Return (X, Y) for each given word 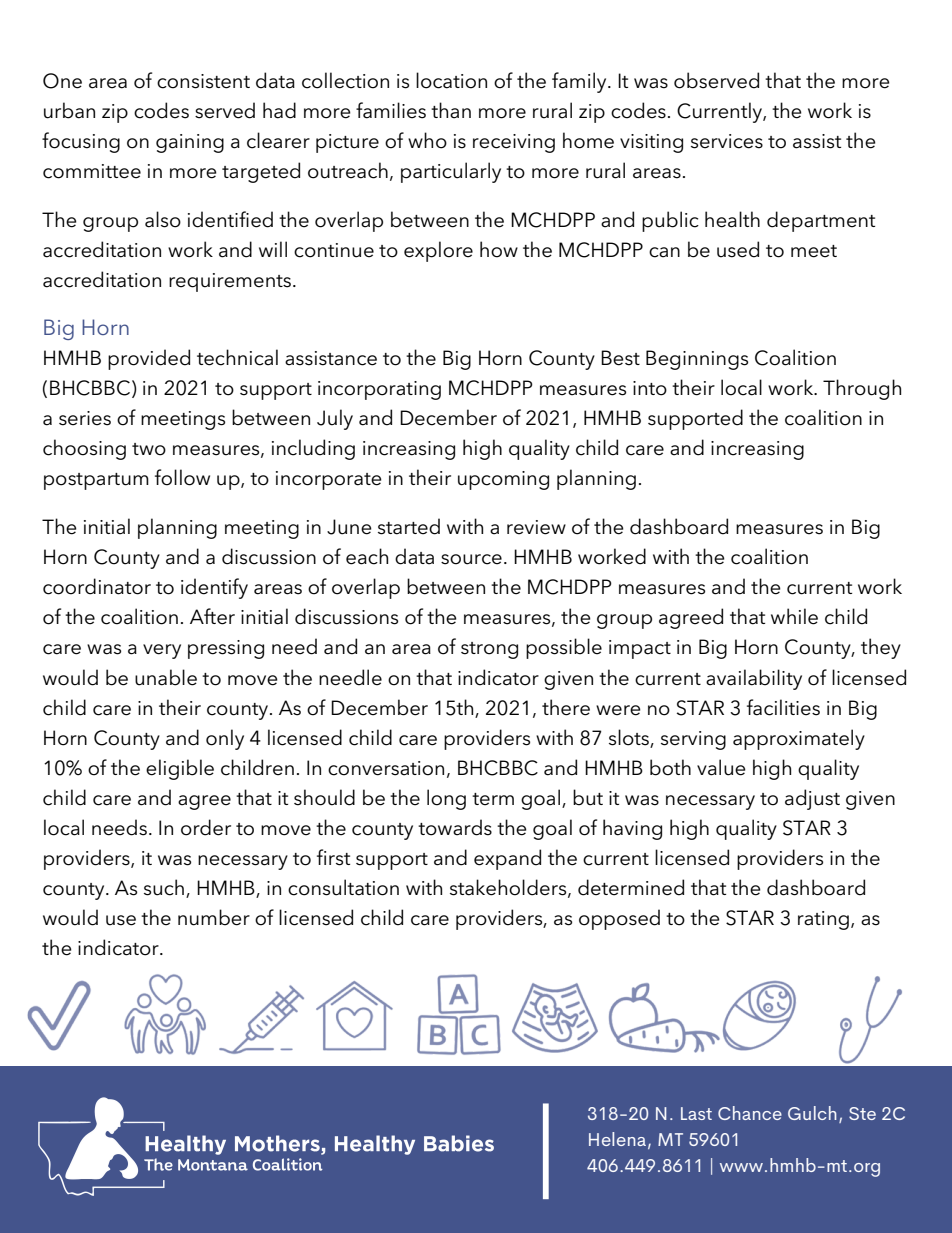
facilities (783, 707)
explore (438, 251)
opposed (619, 919)
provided (149, 359)
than (451, 110)
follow (182, 477)
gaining (190, 143)
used (738, 249)
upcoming (503, 480)
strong (489, 650)
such (164, 887)
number (214, 917)
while (794, 616)
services (727, 141)
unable (166, 677)
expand (507, 859)
